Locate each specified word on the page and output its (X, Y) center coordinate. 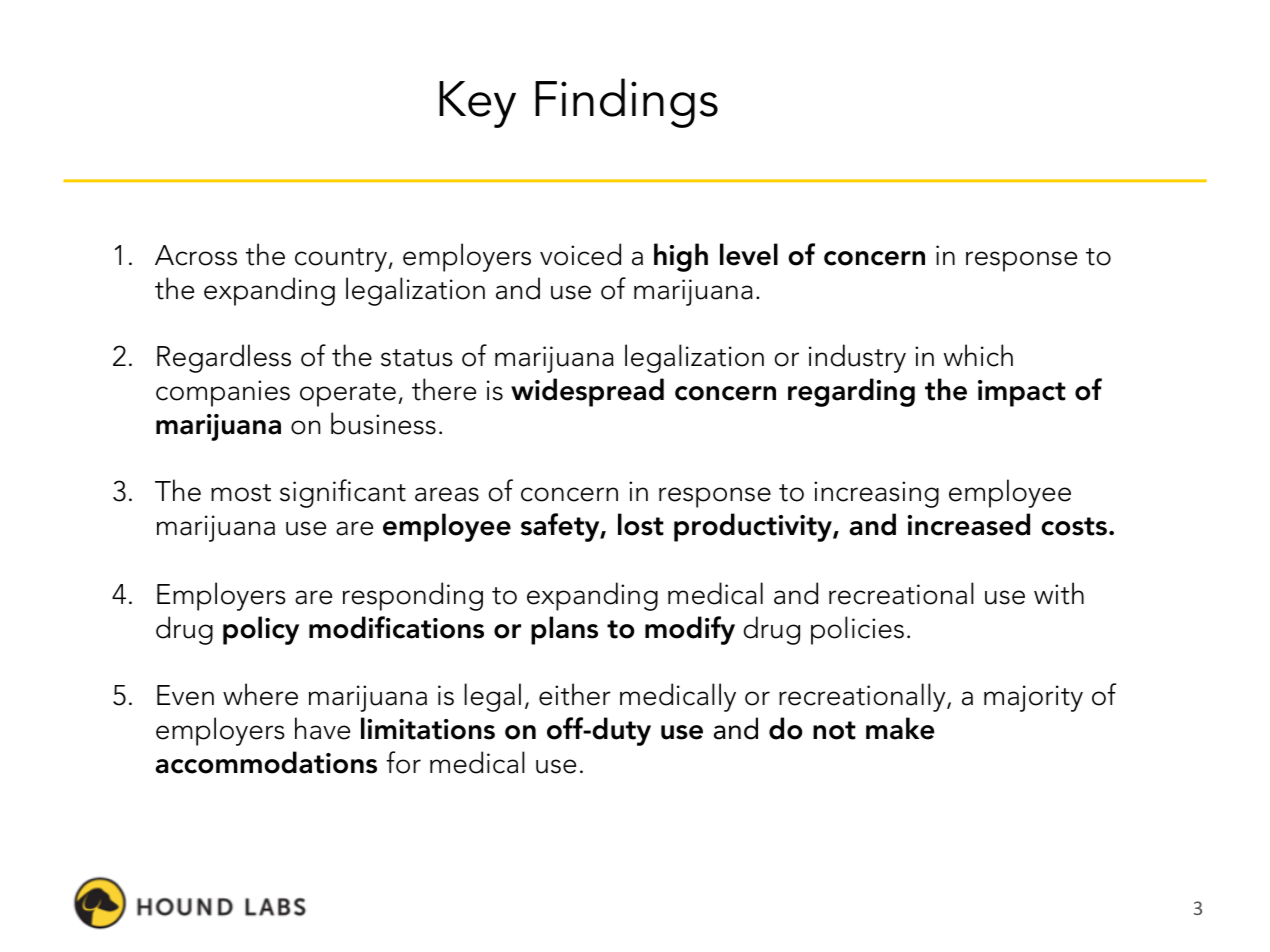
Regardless (224, 358)
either (575, 694)
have (322, 728)
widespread (587, 392)
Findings (626, 103)
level (749, 254)
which (978, 355)
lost (641, 524)
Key (477, 104)
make (900, 728)
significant (343, 493)
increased (969, 524)
